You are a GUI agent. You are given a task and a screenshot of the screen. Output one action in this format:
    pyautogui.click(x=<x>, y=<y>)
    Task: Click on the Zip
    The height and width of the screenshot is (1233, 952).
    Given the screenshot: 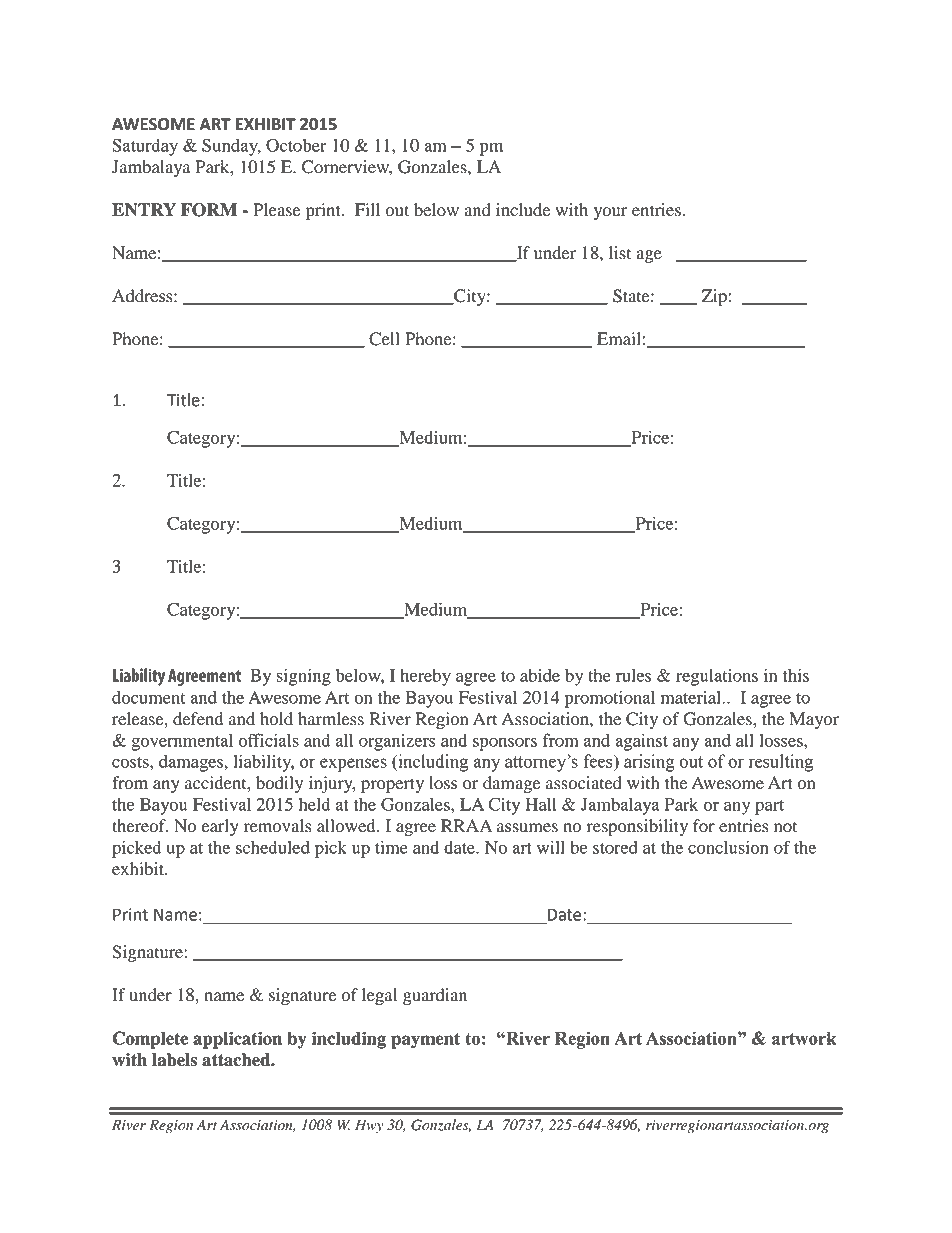 What is the action you would take?
    pyautogui.click(x=714, y=297)
